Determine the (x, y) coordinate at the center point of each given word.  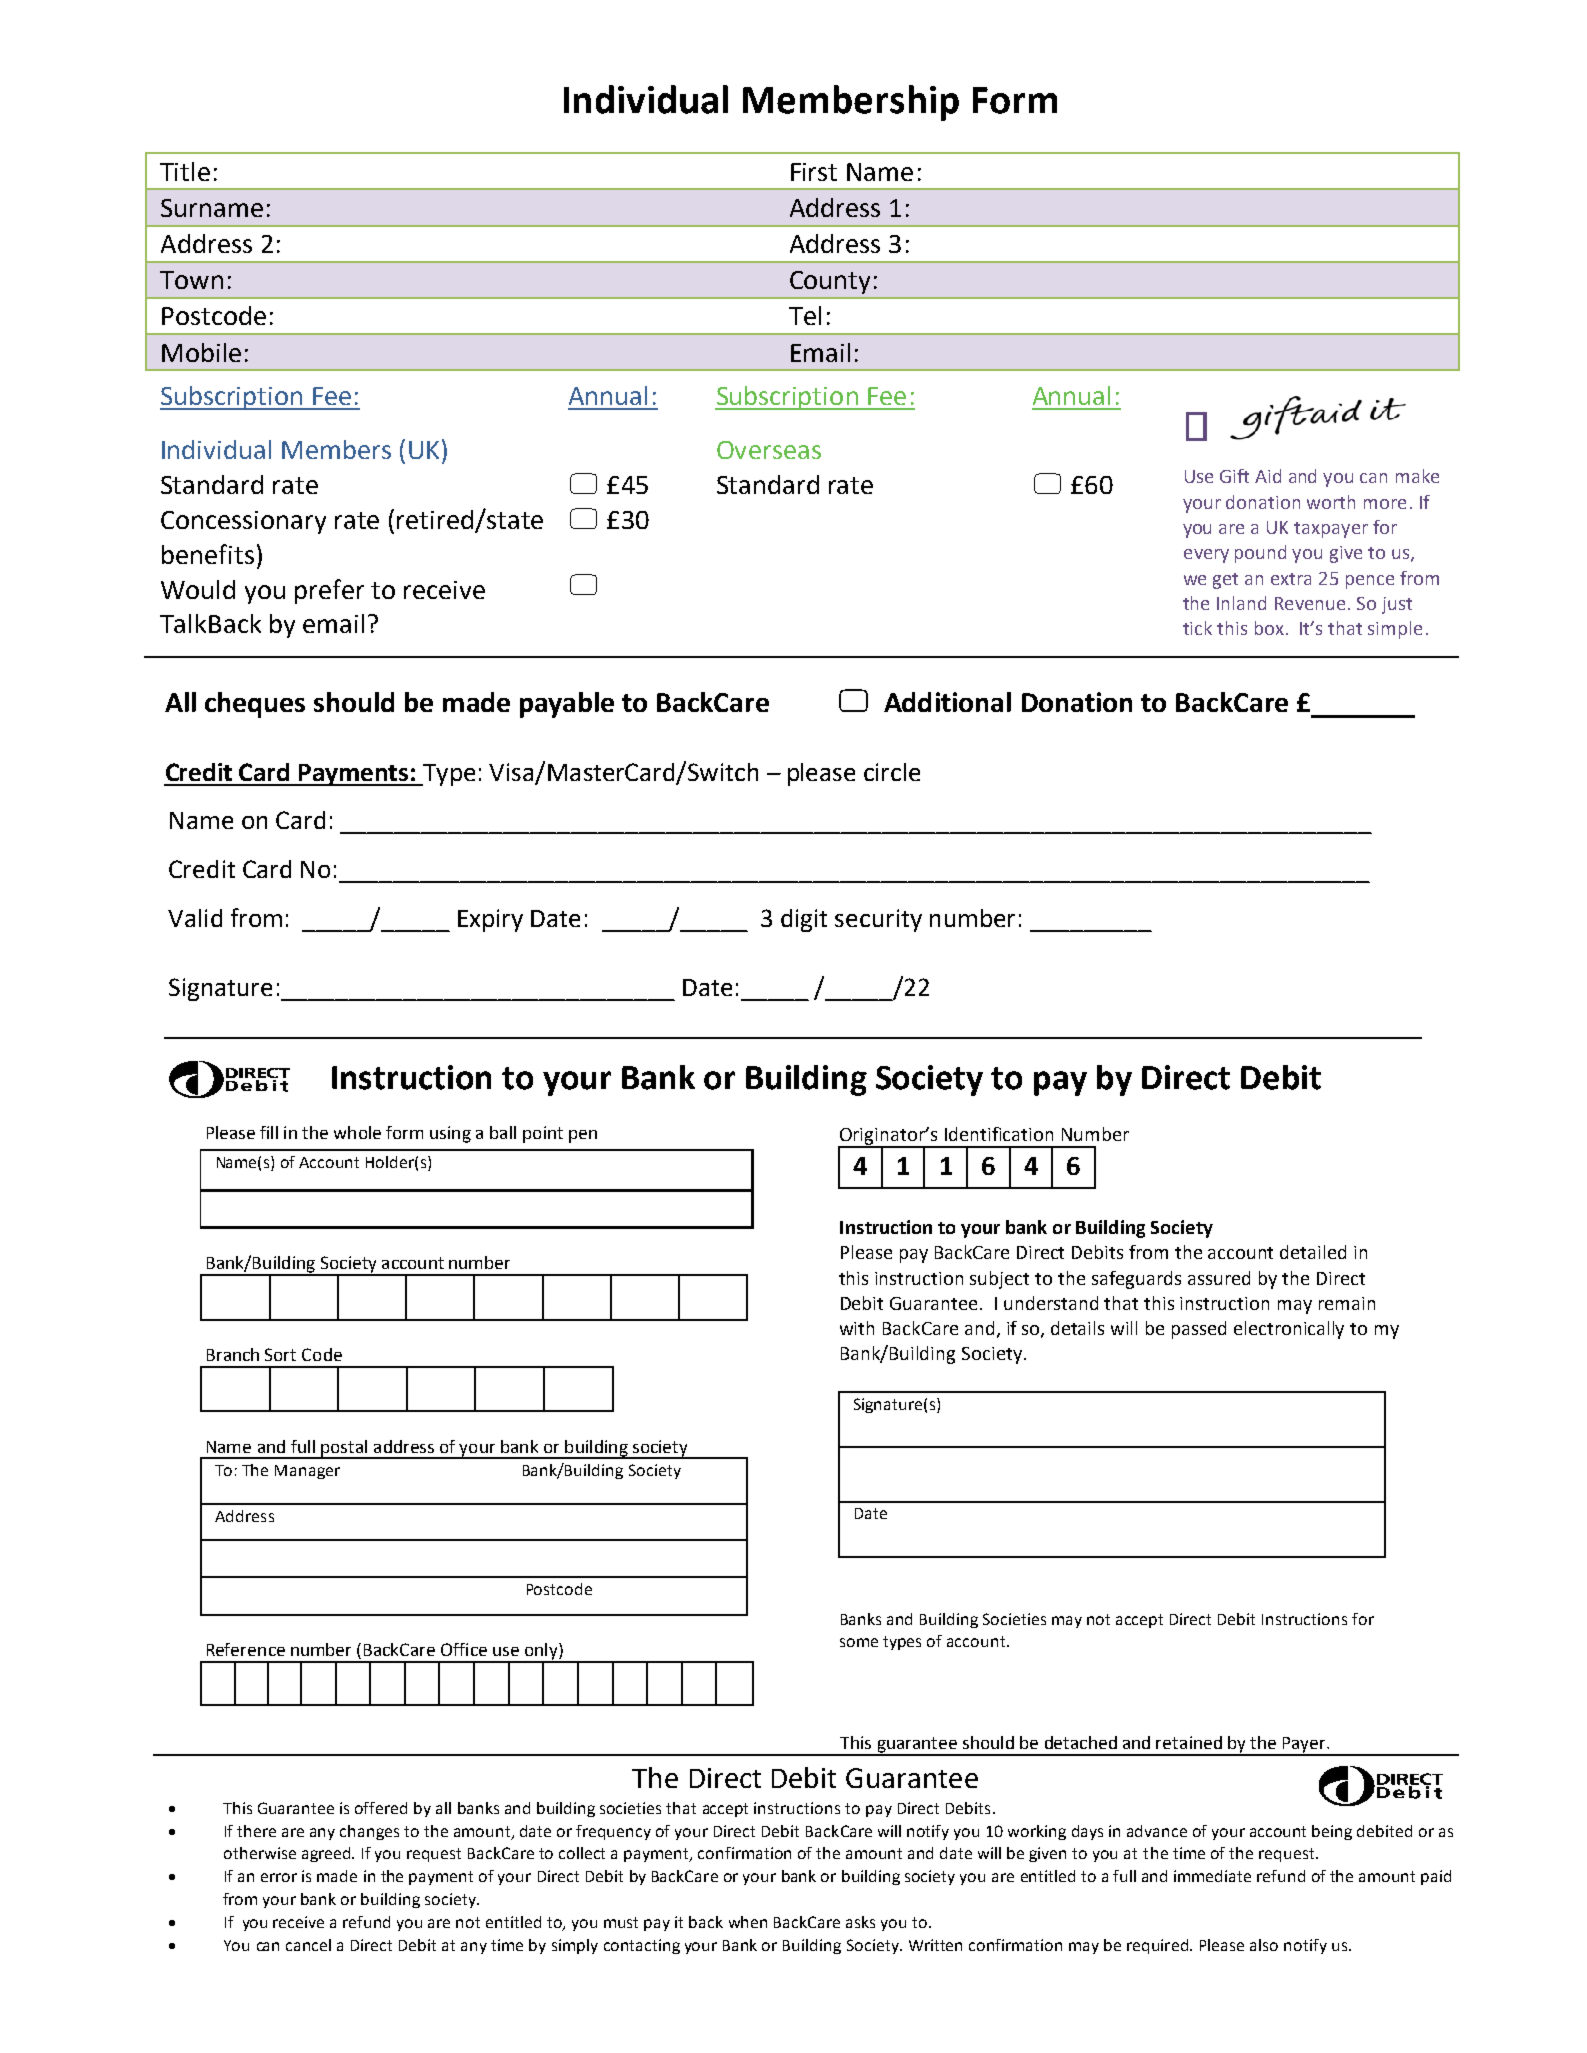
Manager (307, 1472)
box (1269, 628)
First (814, 172)
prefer (329, 591)
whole (357, 1132)
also (1264, 1945)
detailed (1313, 1252)
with (857, 1328)
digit (804, 920)
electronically (1289, 1330)
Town (191, 280)
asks (860, 1922)
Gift (1234, 476)
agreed (327, 1854)
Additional (947, 702)
